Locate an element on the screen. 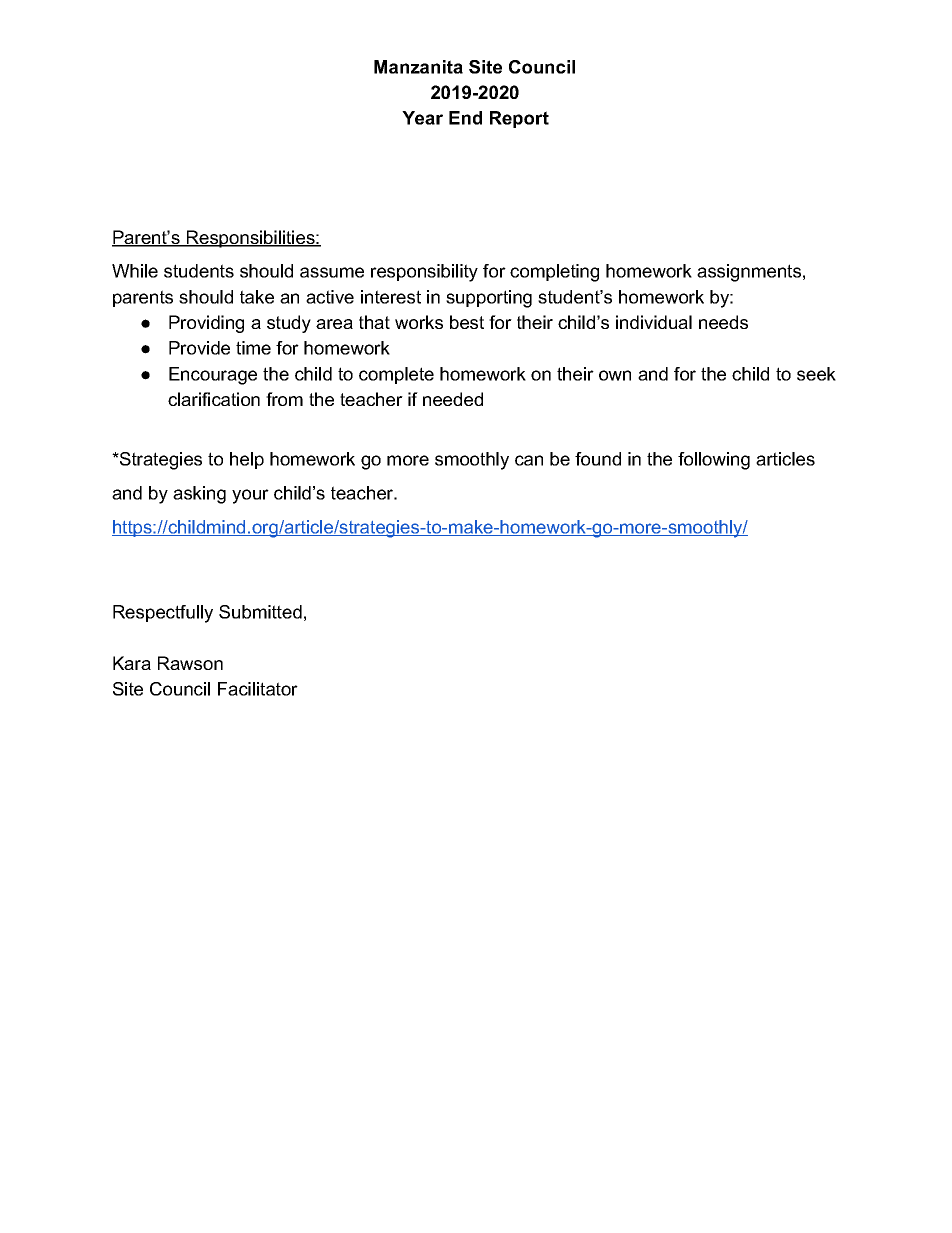 This screenshot has width=952, height=1233. found is located at coordinates (598, 459).
